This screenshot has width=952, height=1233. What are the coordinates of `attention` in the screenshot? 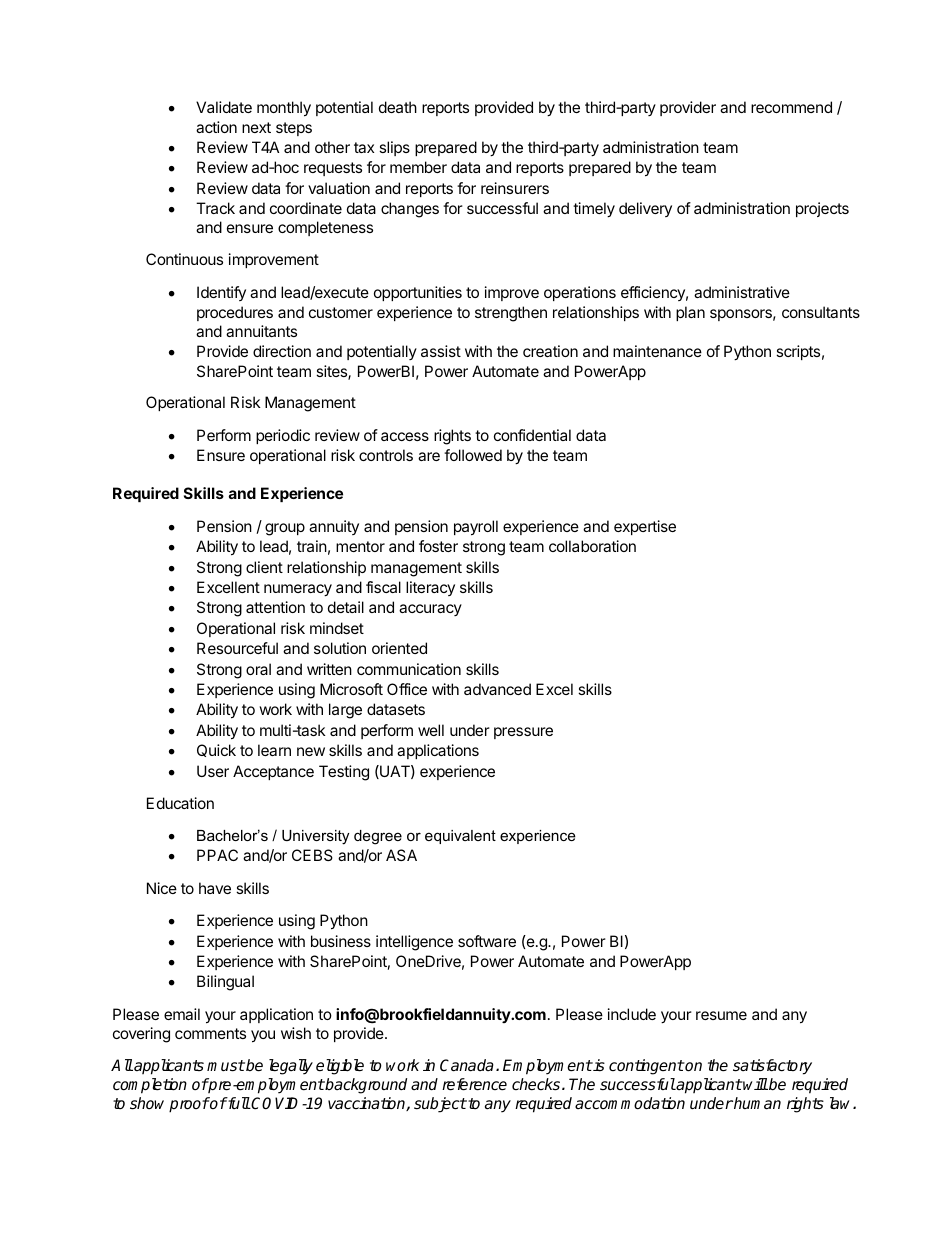 It's located at (275, 607).
